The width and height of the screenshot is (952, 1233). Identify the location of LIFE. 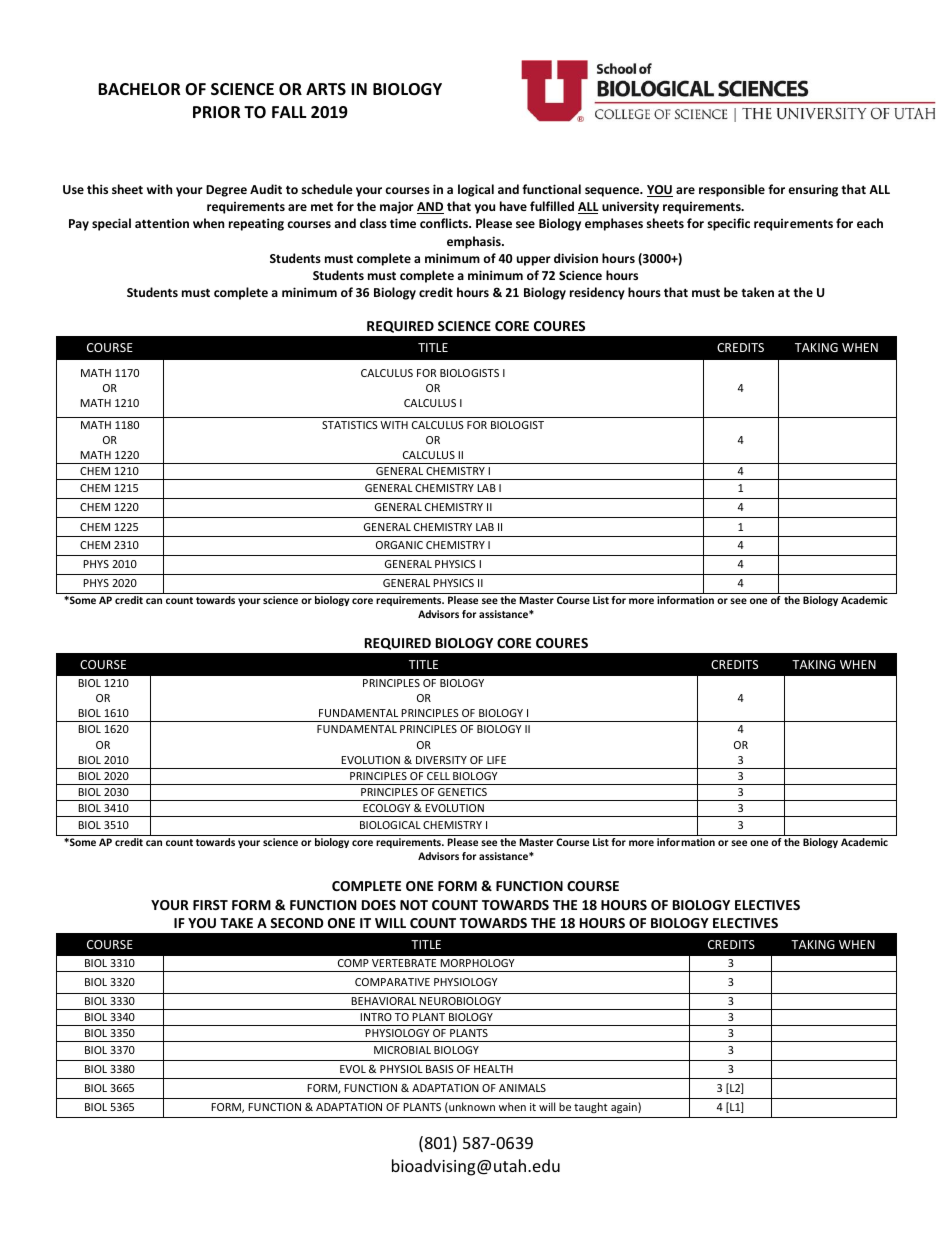
(496, 760).
